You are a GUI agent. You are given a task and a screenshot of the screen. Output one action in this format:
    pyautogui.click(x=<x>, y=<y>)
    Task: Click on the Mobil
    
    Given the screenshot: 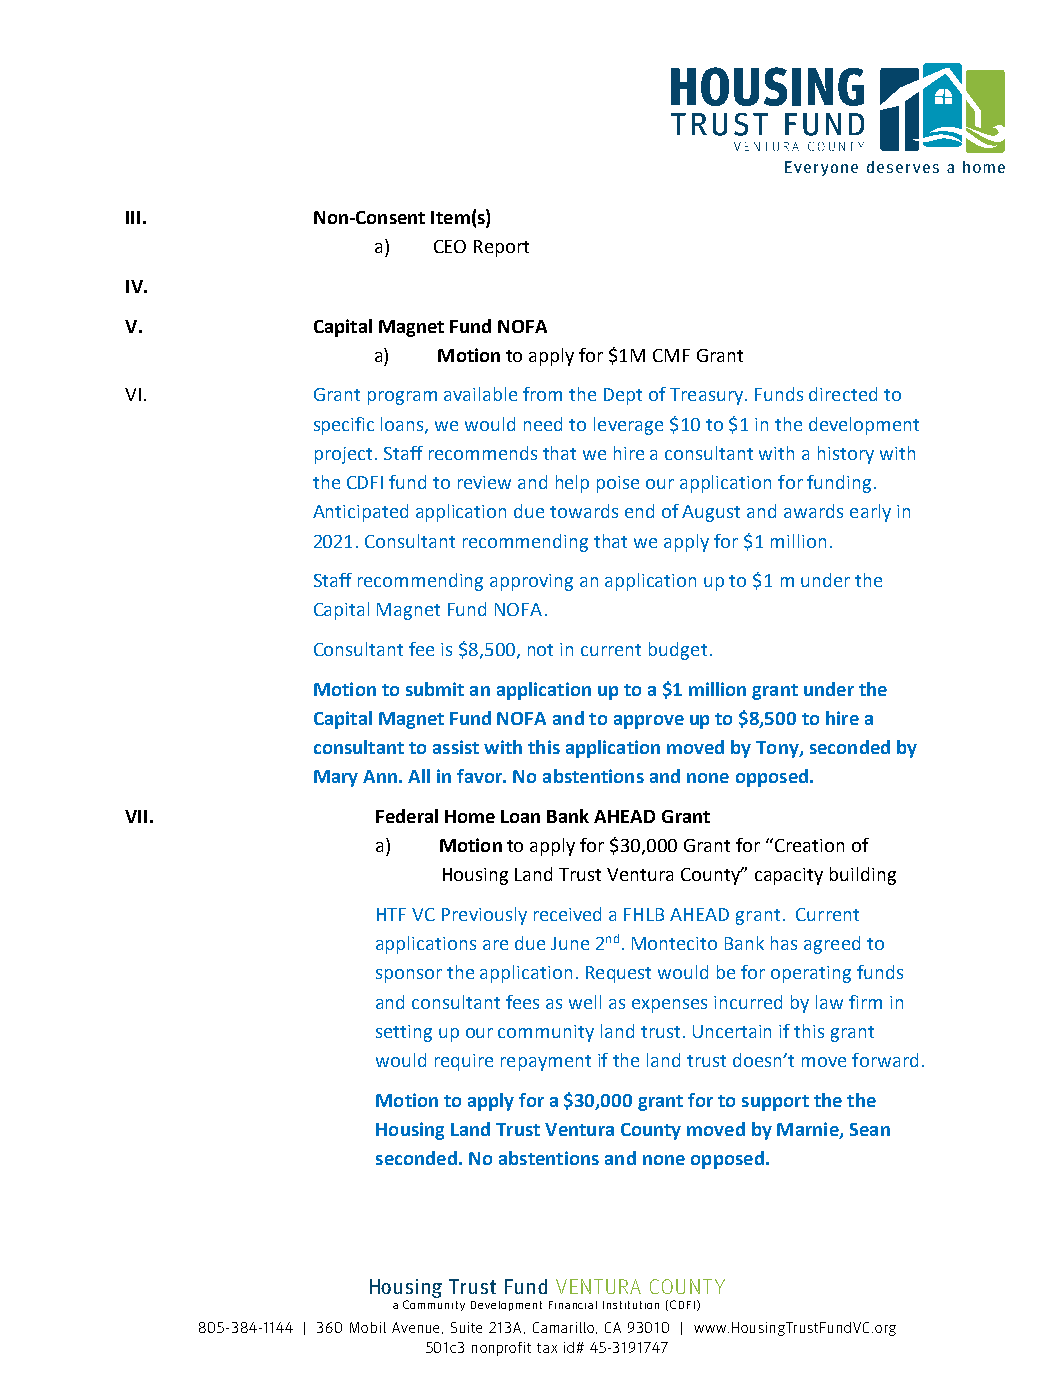 What is the action you would take?
    pyautogui.click(x=368, y=1327)
